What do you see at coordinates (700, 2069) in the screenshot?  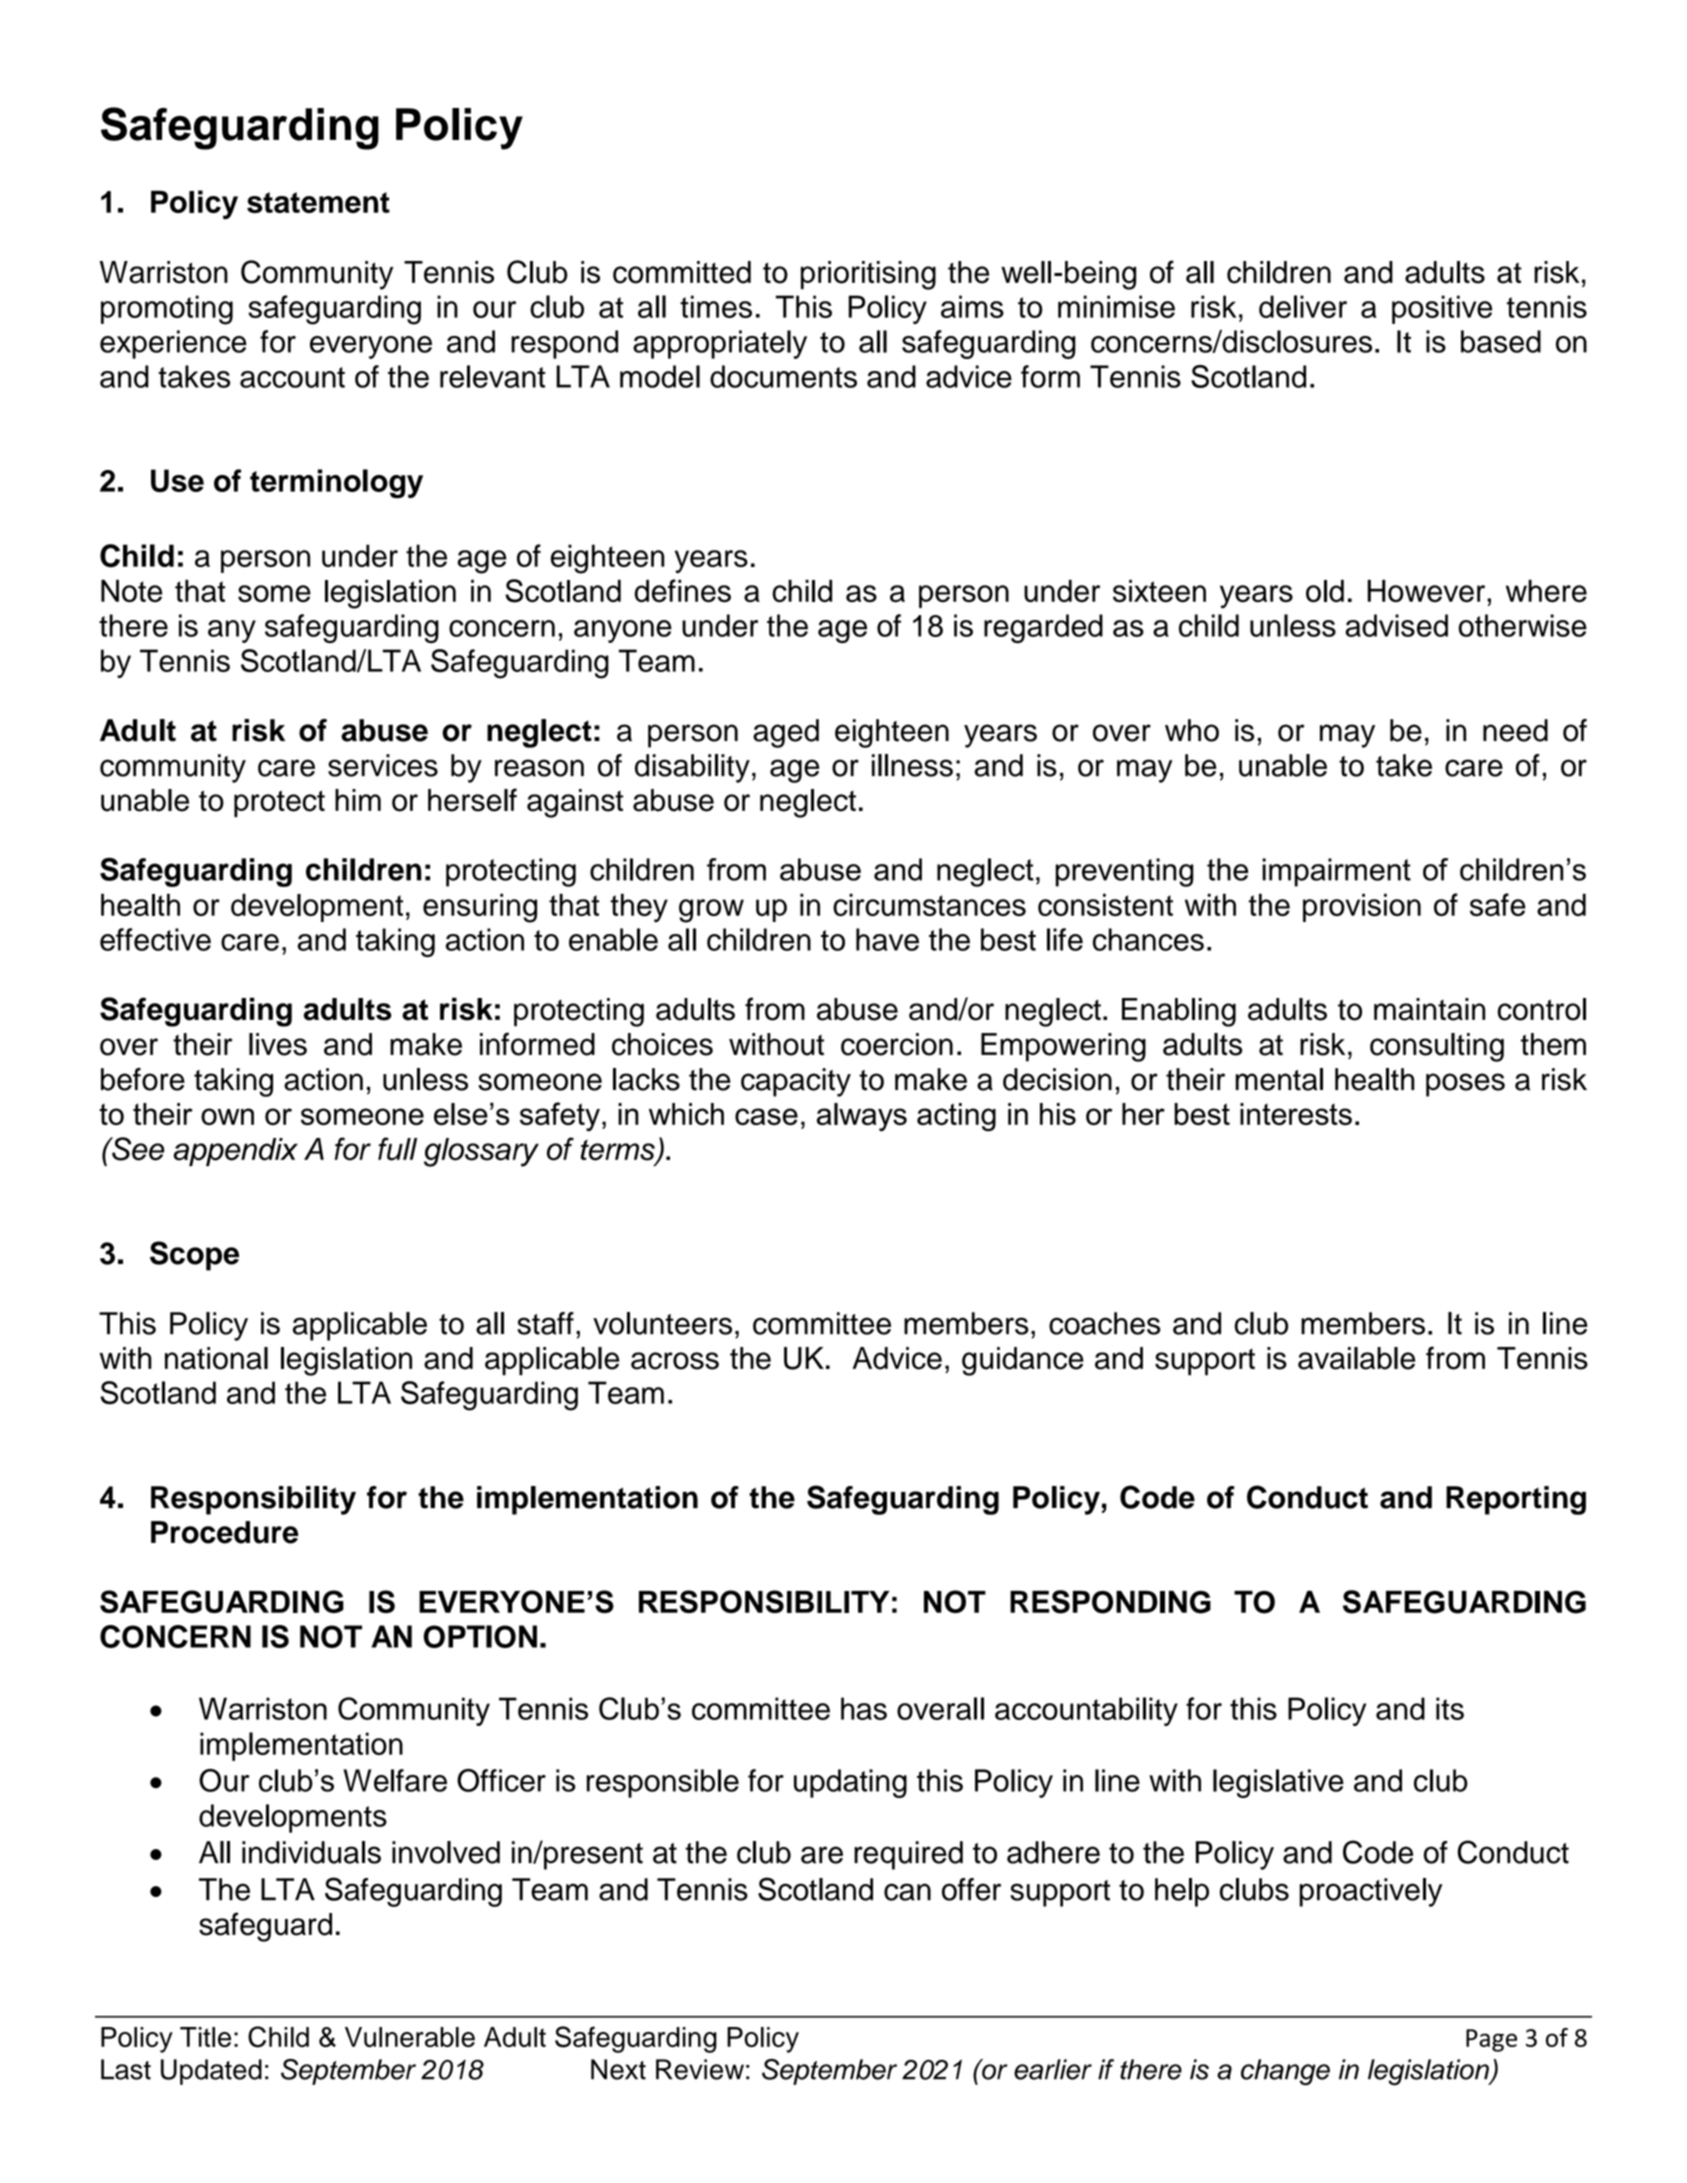 I see `Review` at bounding box center [700, 2069].
